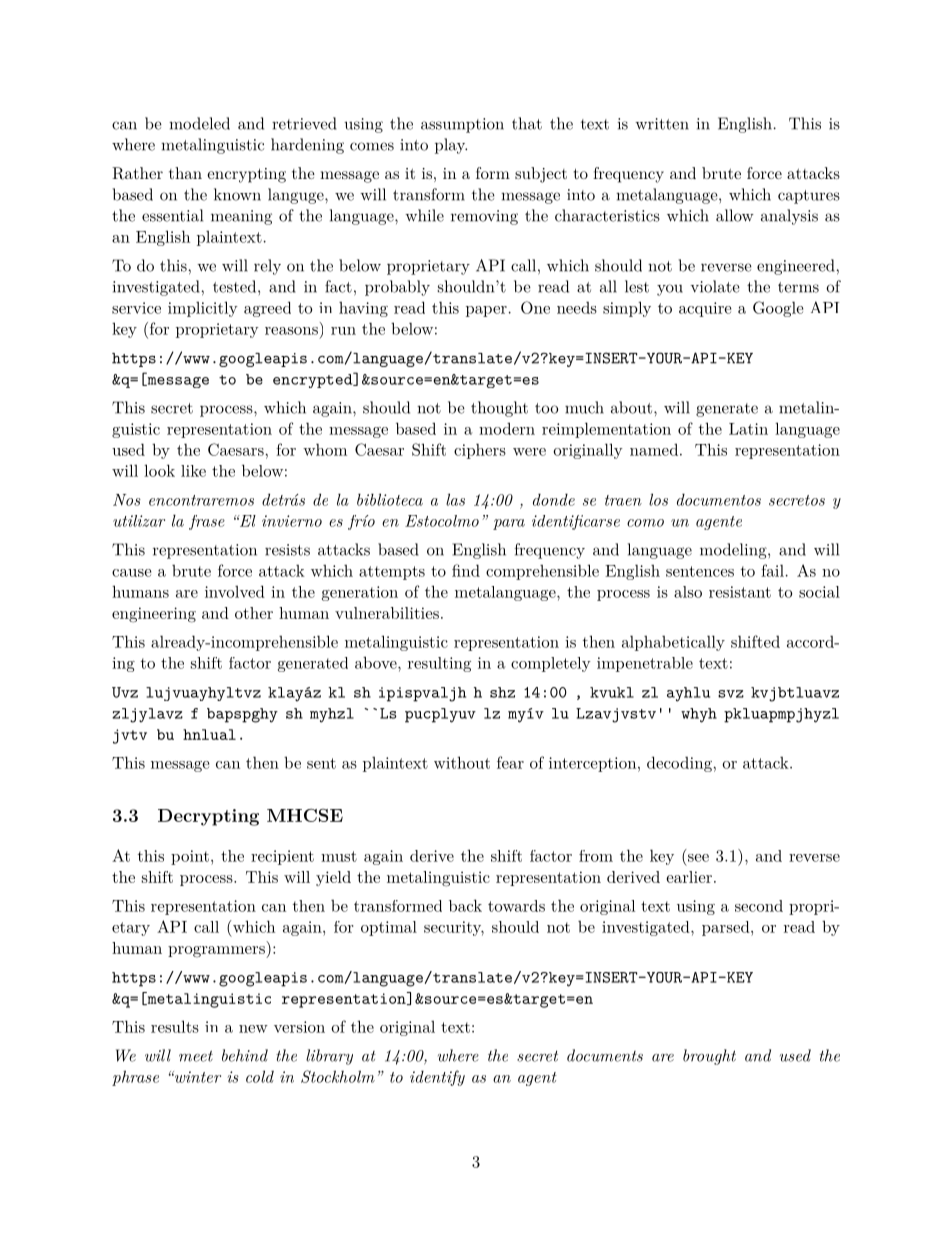 The image size is (952, 1233). What do you see at coordinates (748, 429) in the screenshot?
I see `Latin` at bounding box center [748, 429].
